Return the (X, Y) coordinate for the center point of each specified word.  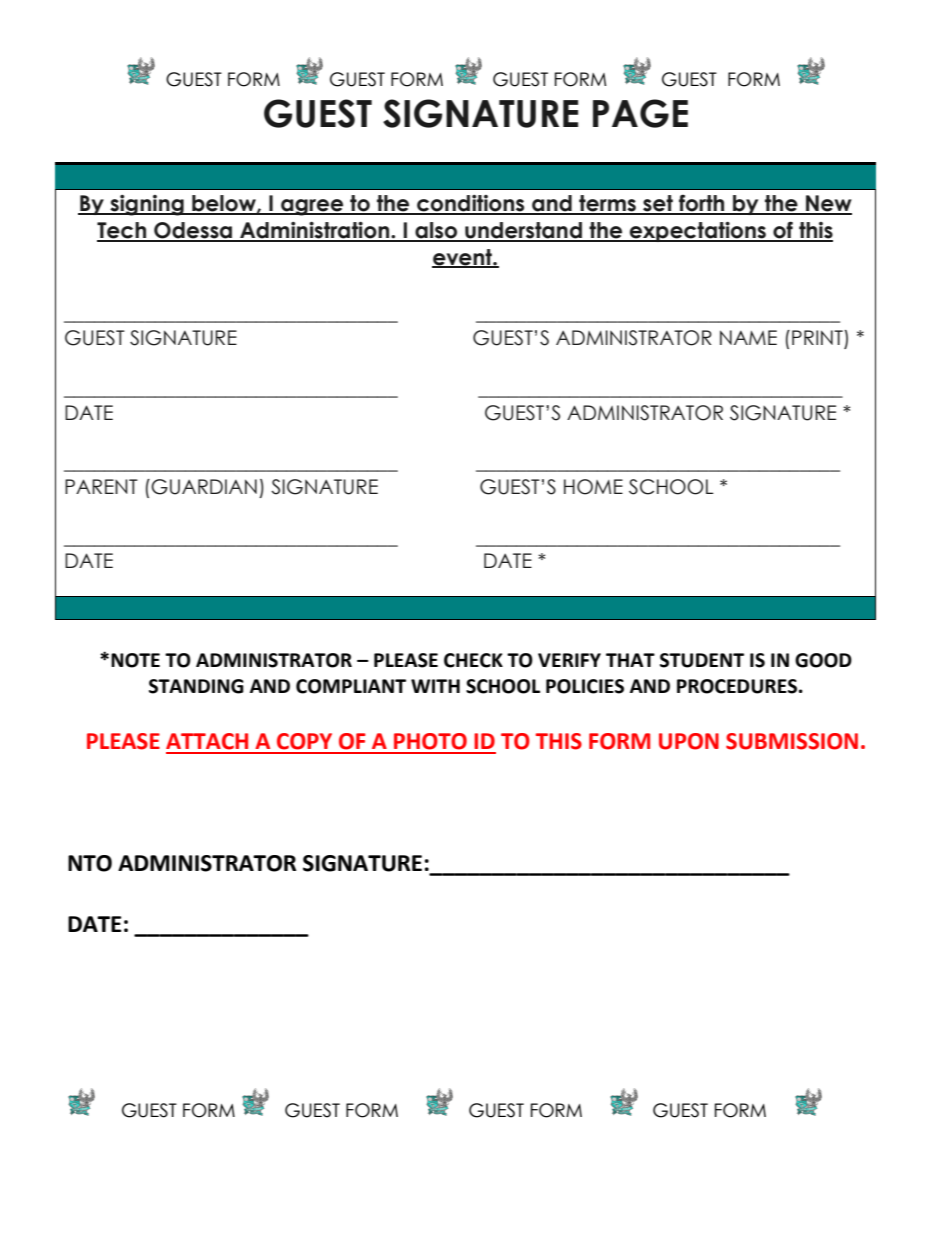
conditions (471, 204)
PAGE (640, 113)
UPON (689, 741)
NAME (748, 337)
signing (147, 205)
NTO (90, 863)
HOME (593, 487)
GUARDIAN (204, 487)
